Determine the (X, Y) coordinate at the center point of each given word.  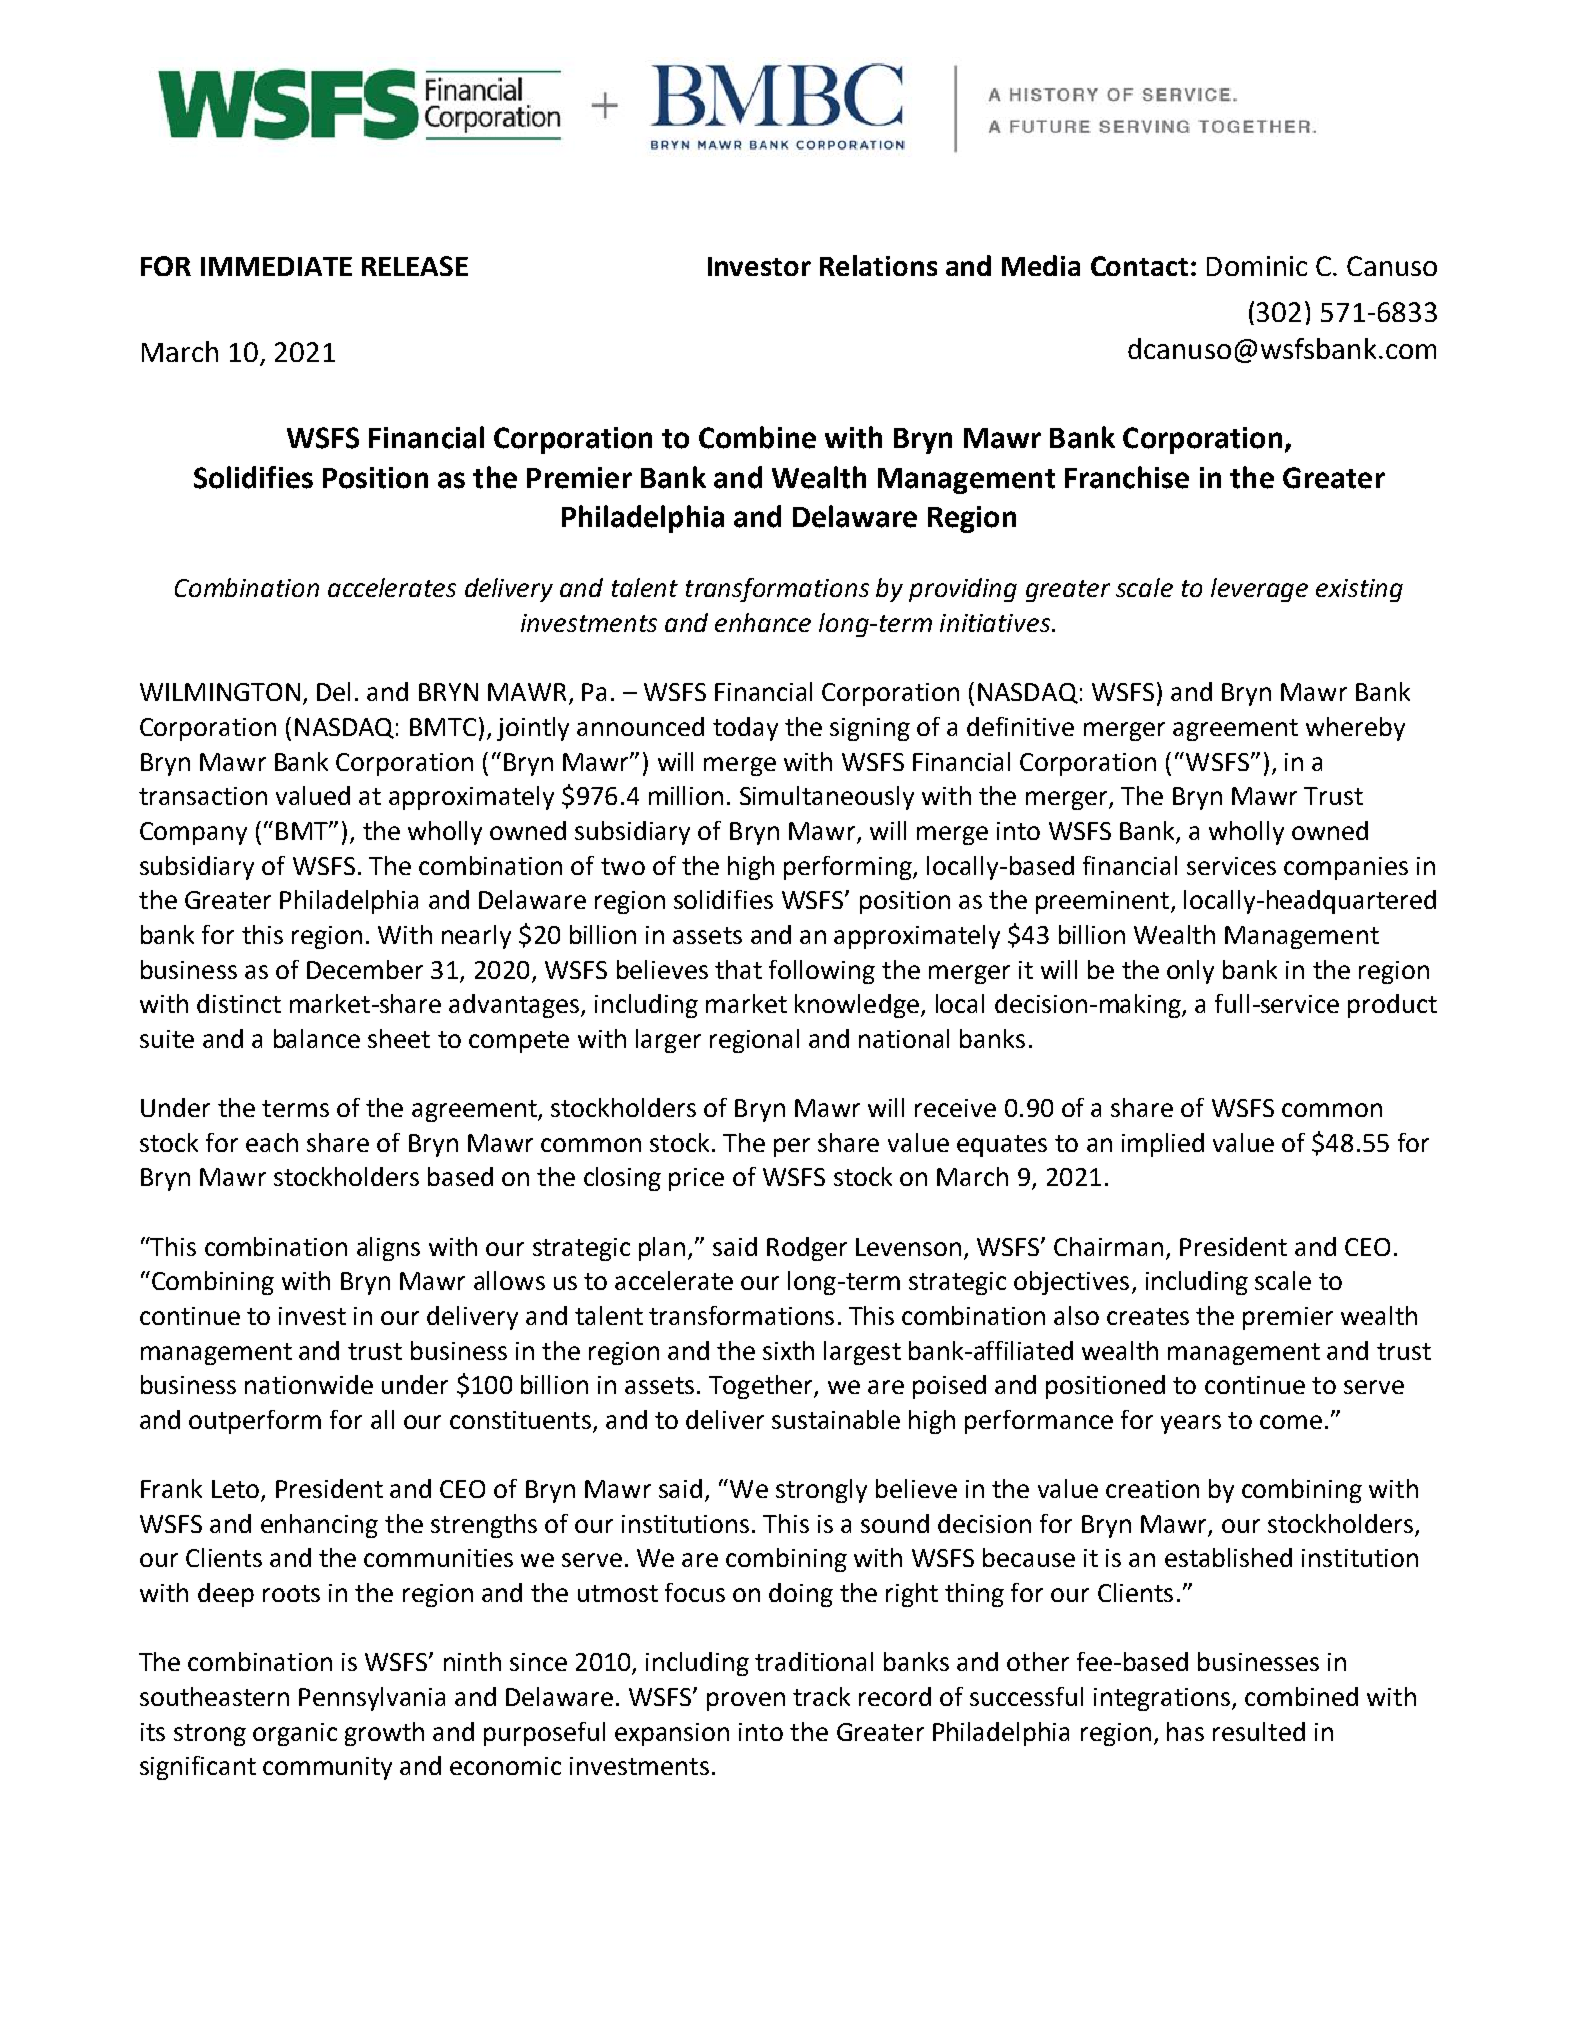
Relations (878, 265)
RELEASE (415, 266)
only (1190, 972)
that (738, 969)
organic (295, 1734)
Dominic (1257, 266)
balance (317, 1038)
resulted (1259, 1731)
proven (746, 1701)
